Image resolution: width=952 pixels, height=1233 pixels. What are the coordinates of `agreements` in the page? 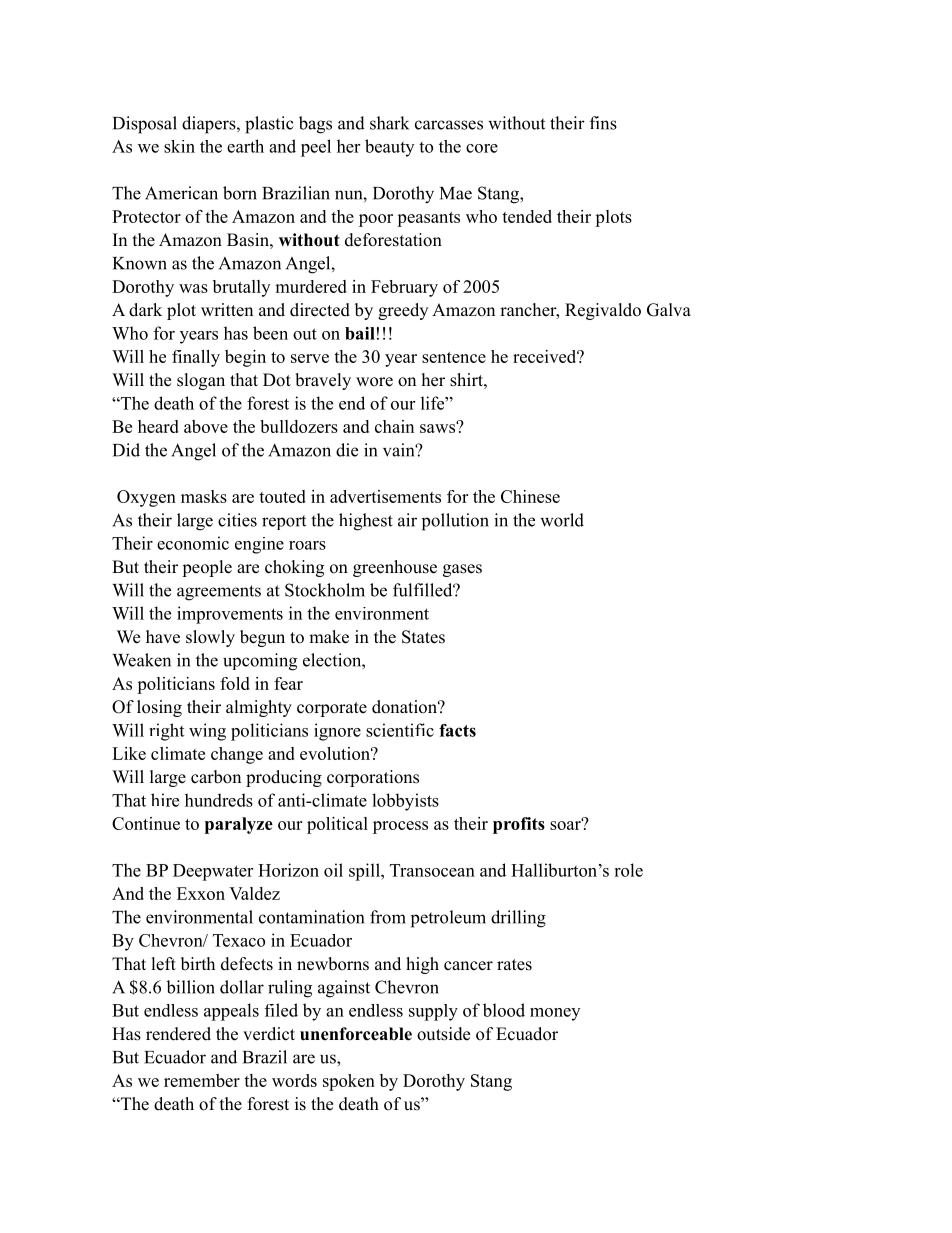 It's located at (219, 593).
